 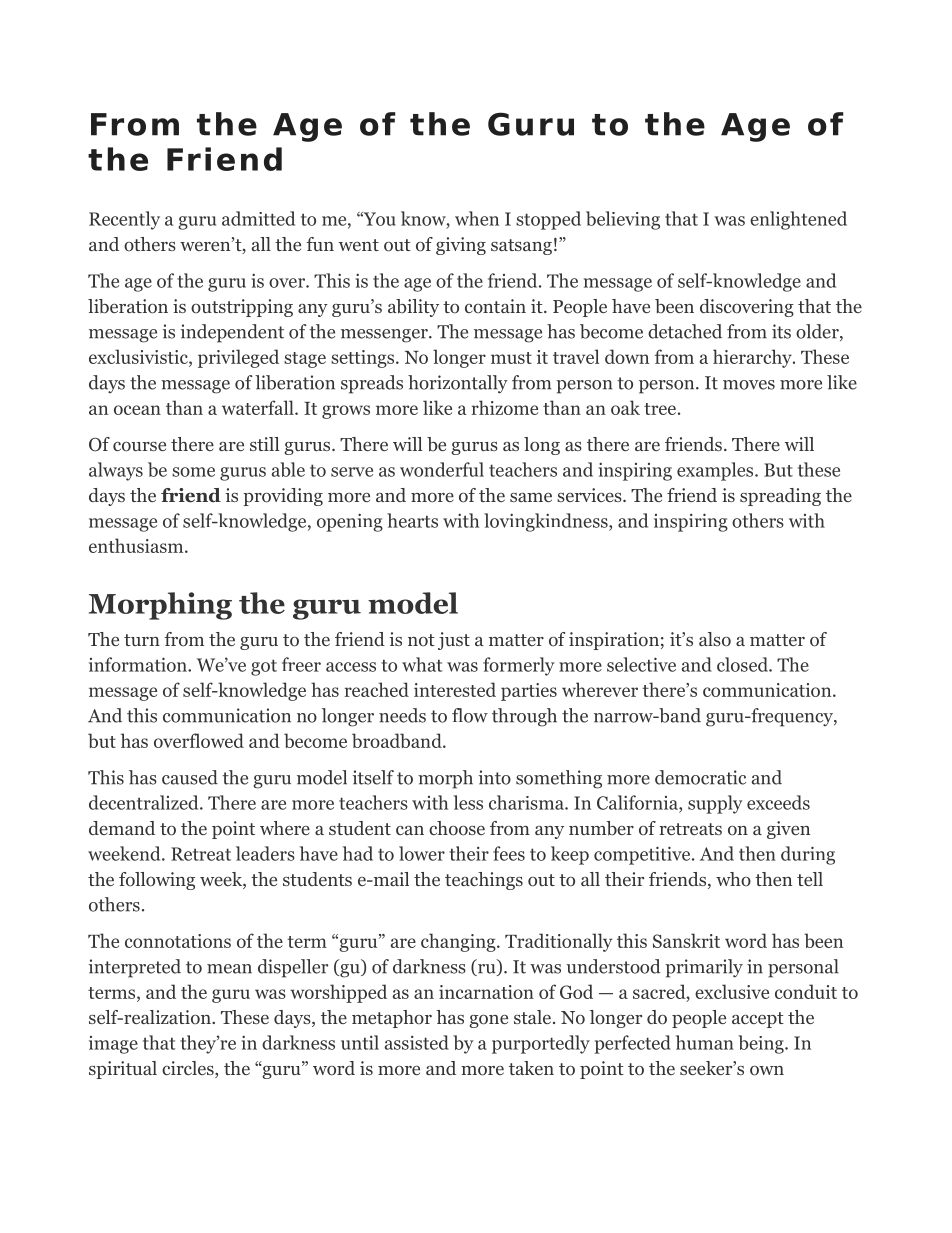 What do you see at coordinates (461, 246) in the image?
I see `giving` at bounding box center [461, 246].
